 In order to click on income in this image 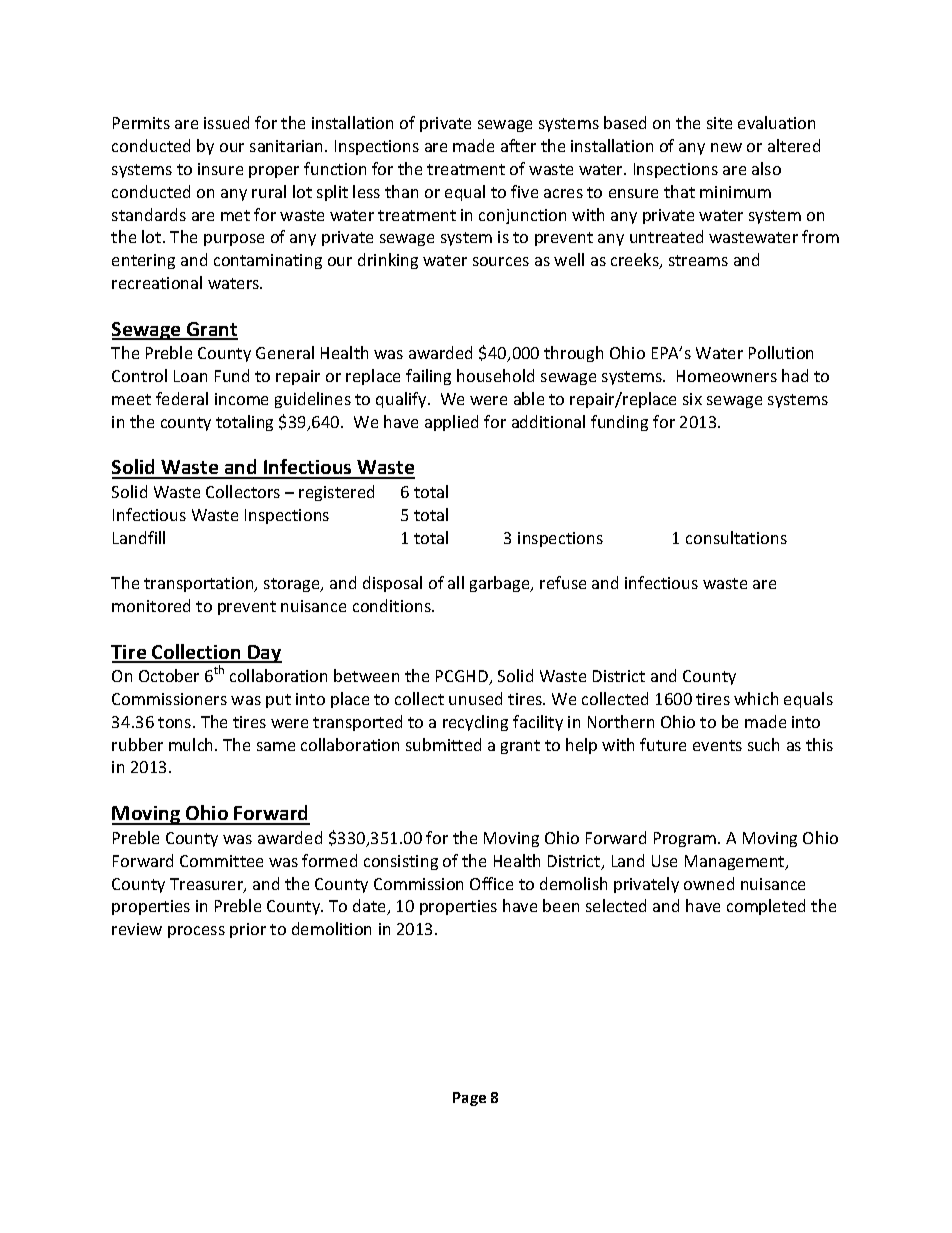, I will do `click(241, 399)`.
